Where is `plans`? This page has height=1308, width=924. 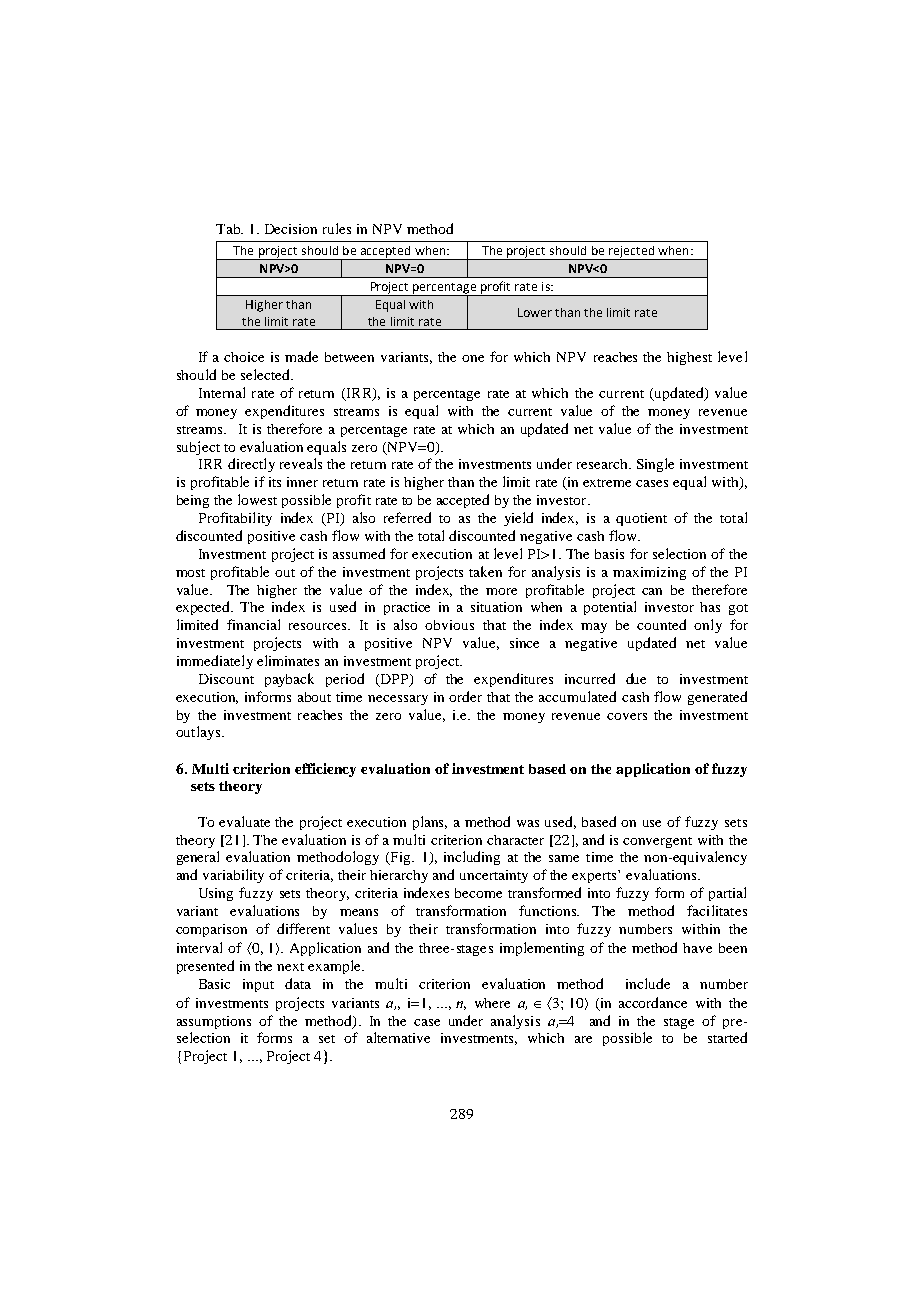
plans is located at coordinates (430, 823).
